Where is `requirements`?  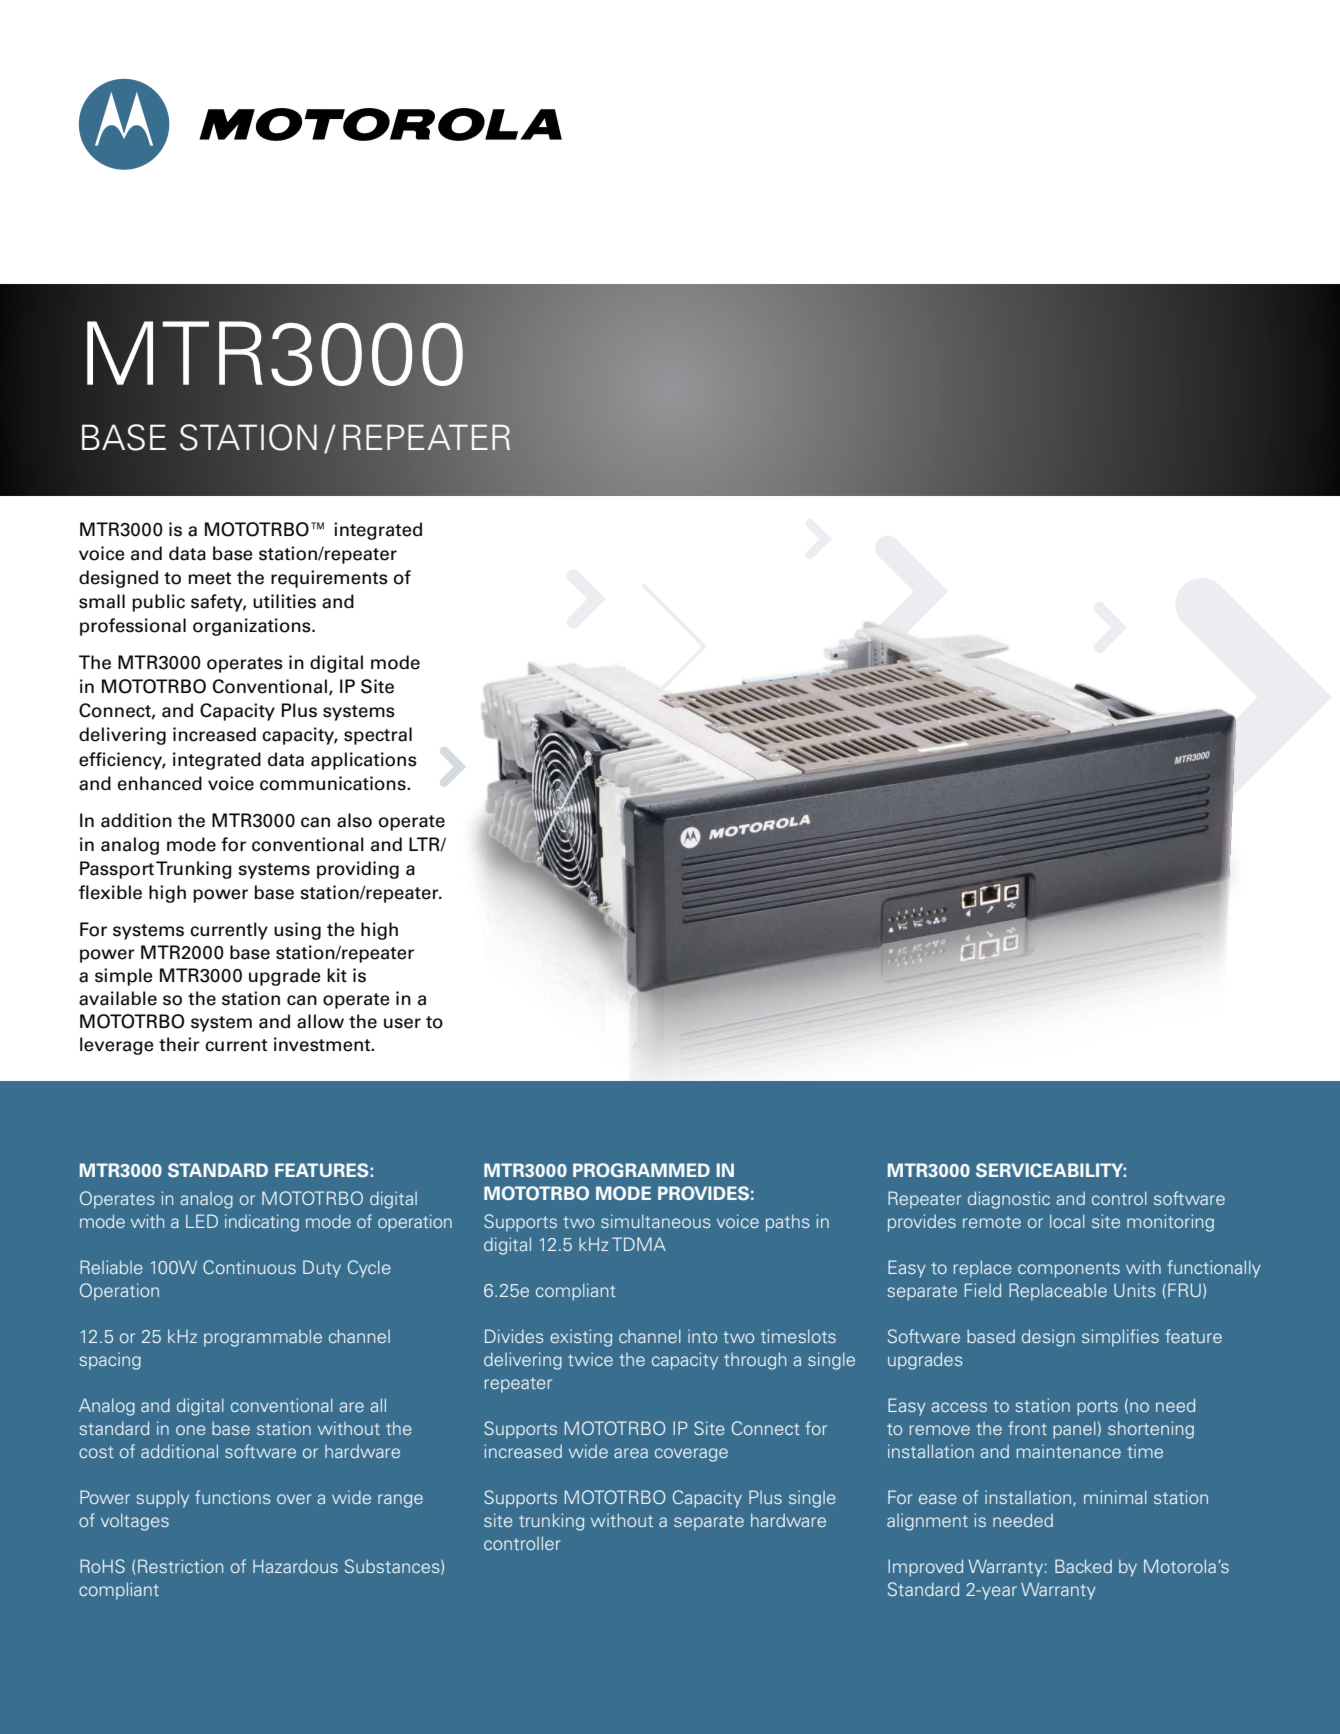
requirements is located at coordinates (329, 579).
